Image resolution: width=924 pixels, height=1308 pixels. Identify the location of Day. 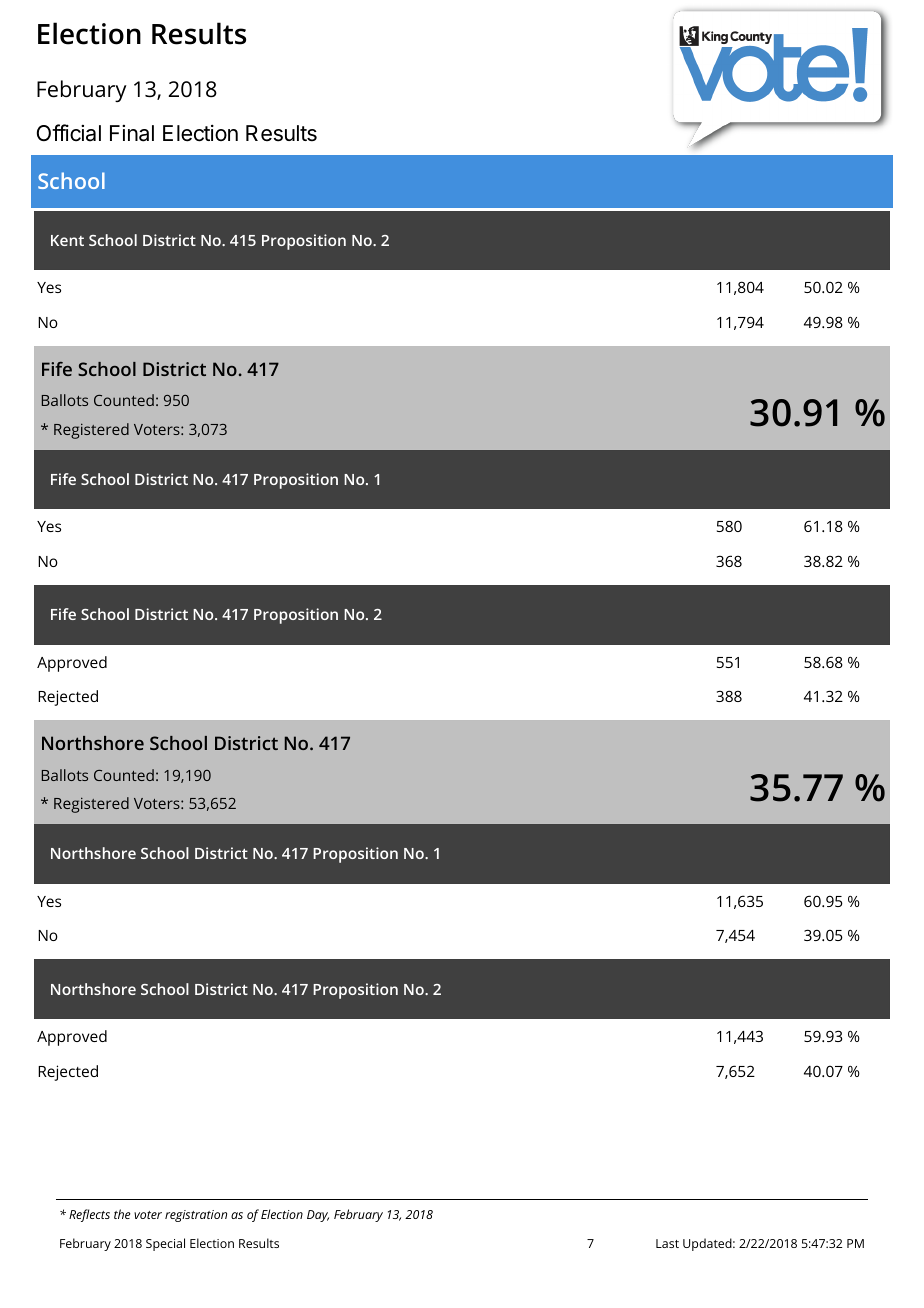
(318, 1216).
